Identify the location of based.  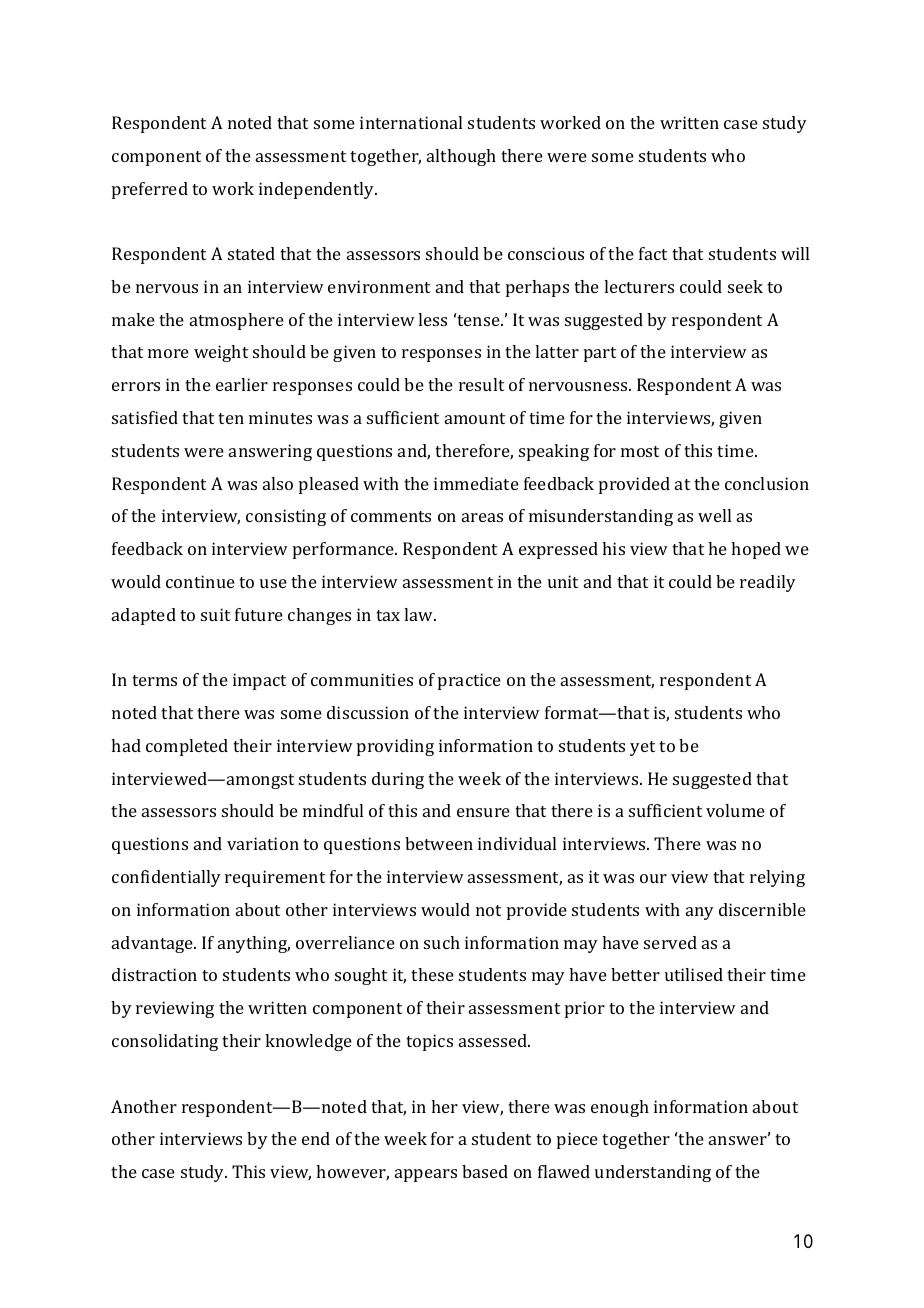
(485, 1171).
